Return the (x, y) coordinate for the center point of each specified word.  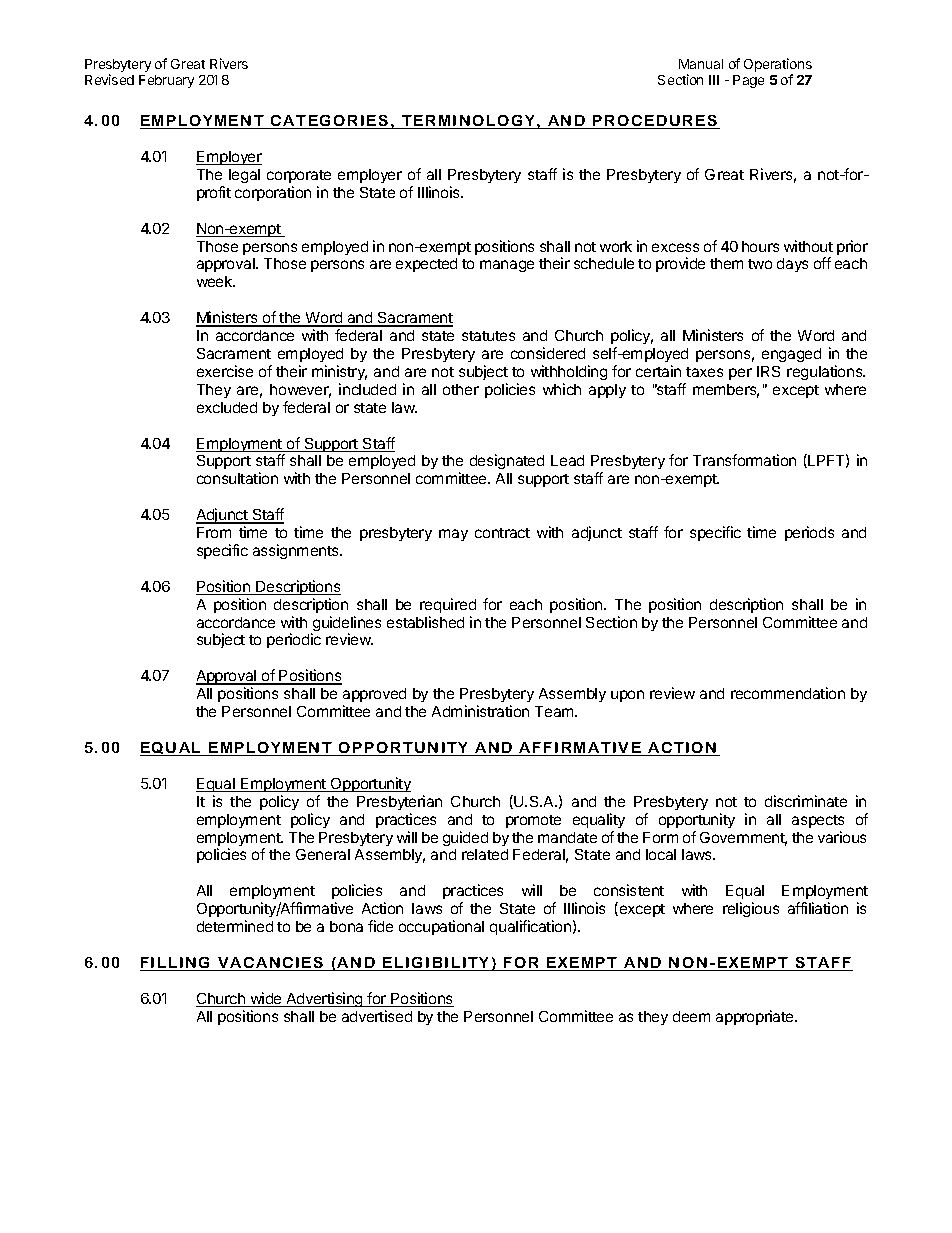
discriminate (806, 801)
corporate (299, 176)
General (323, 854)
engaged (791, 355)
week (216, 281)
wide (266, 999)
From (214, 532)
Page (748, 81)
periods (809, 533)
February (166, 81)
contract (502, 533)
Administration (480, 711)
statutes (488, 336)
